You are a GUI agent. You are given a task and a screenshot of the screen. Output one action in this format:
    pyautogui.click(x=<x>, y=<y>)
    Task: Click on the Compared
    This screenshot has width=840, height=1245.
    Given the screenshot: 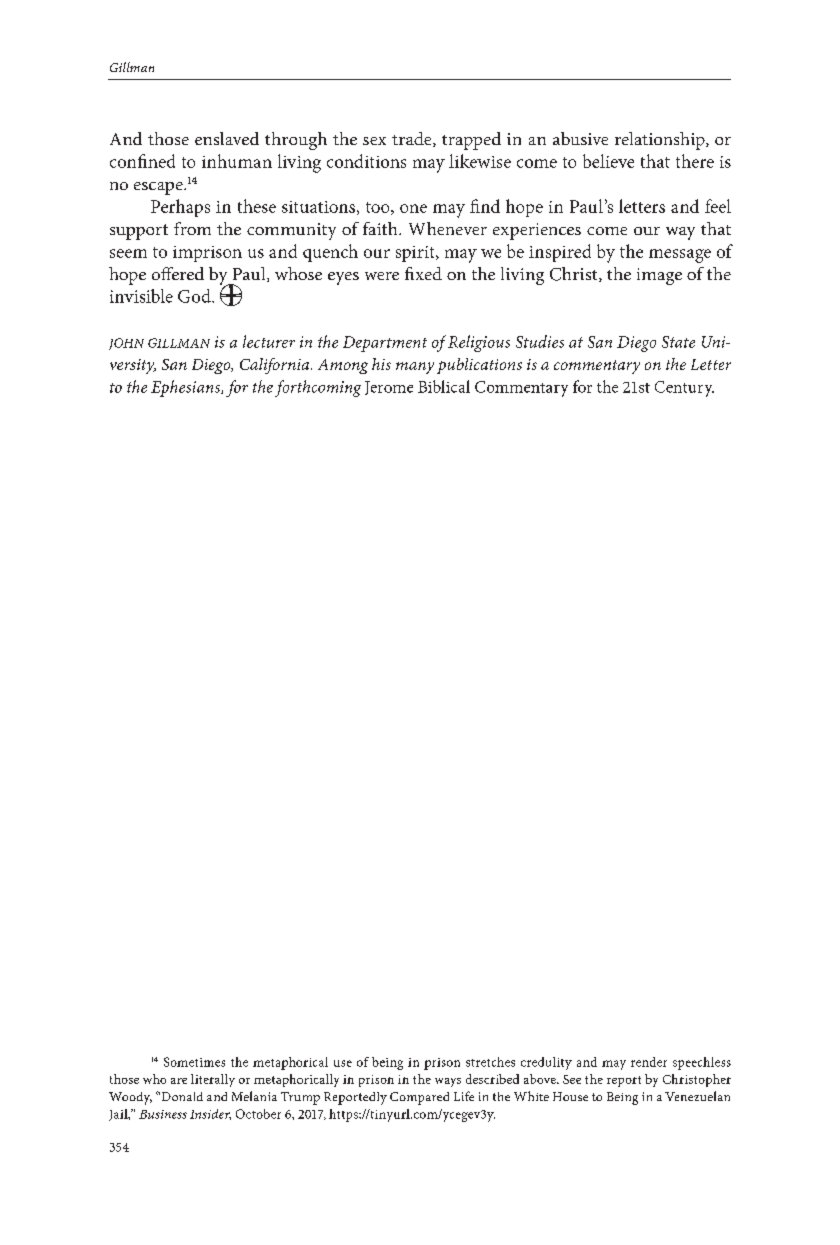 What is the action you would take?
    pyautogui.click(x=419, y=1098)
